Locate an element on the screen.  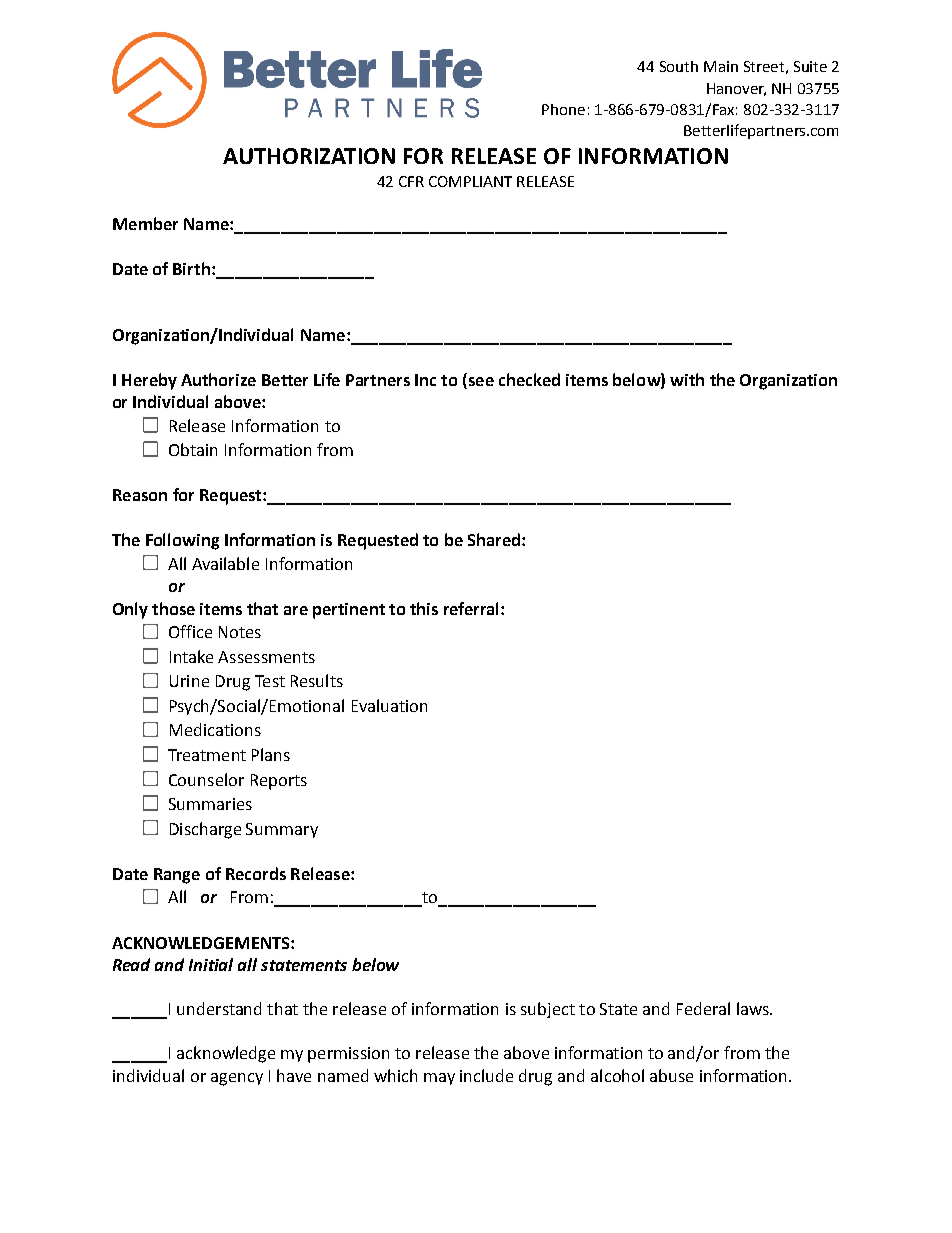
AUTHORIZATION is located at coordinates (309, 156).
